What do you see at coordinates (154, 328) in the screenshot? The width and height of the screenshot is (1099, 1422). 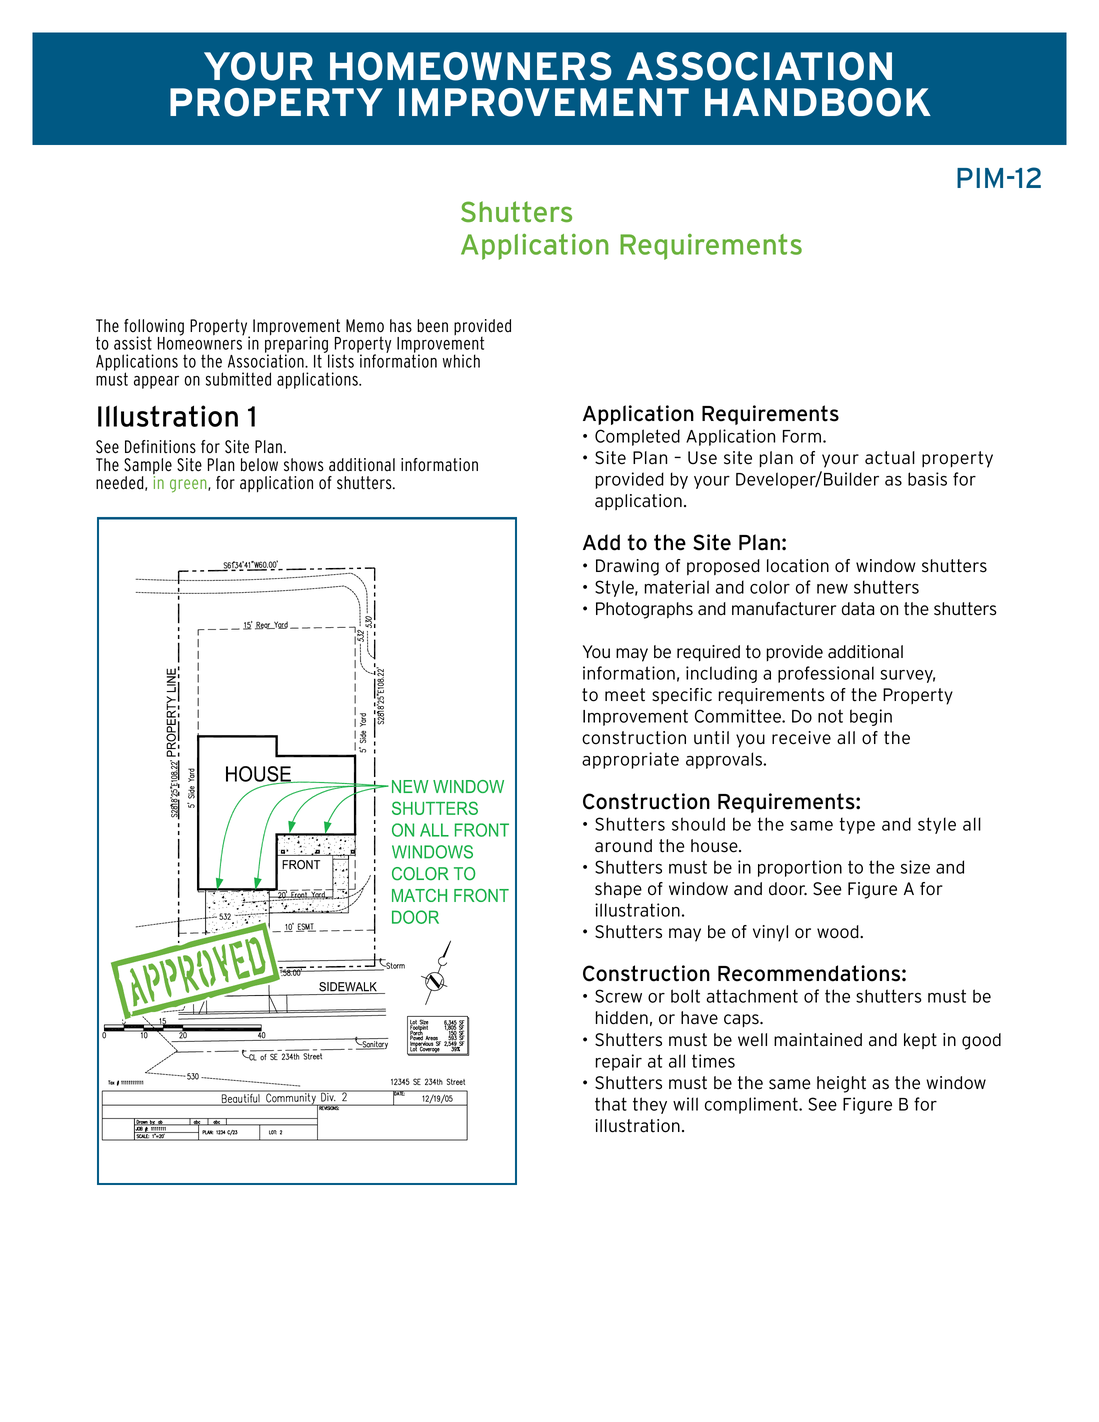 I see `following` at bounding box center [154, 328].
